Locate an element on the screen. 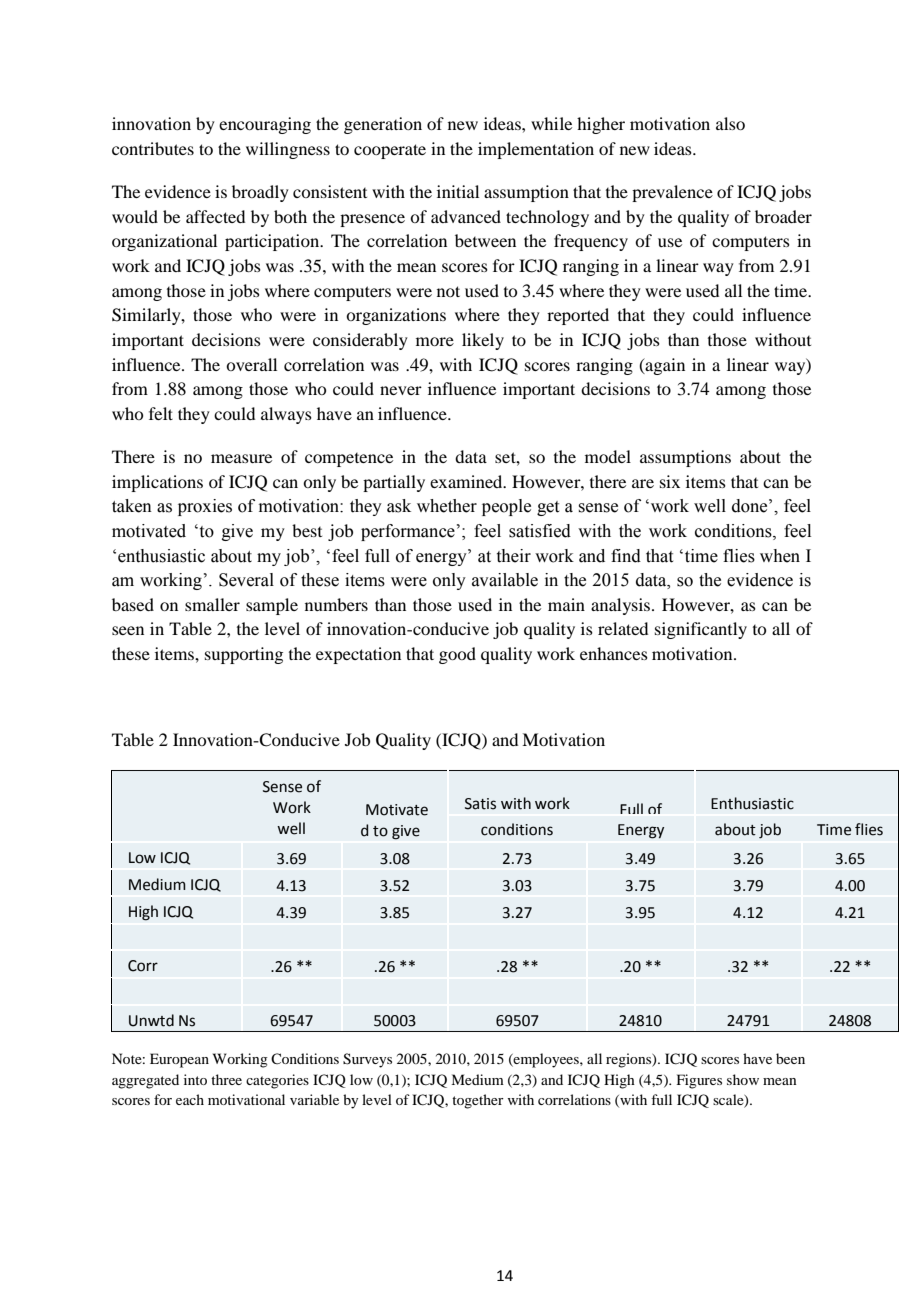 The height and width of the screenshot is (1307, 924). never is located at coordinates (401, 390).
